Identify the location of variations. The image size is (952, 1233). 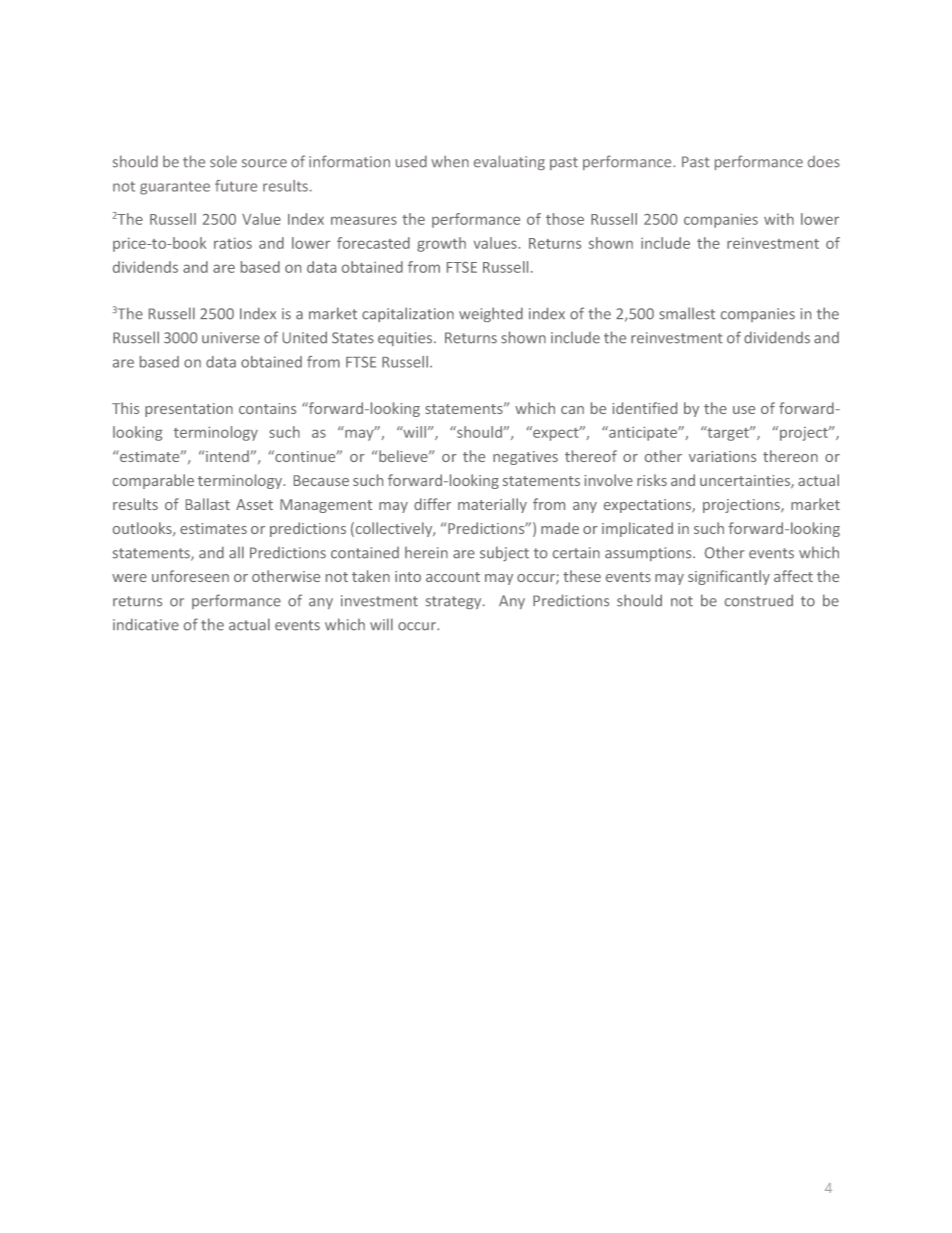
(722, 456).
